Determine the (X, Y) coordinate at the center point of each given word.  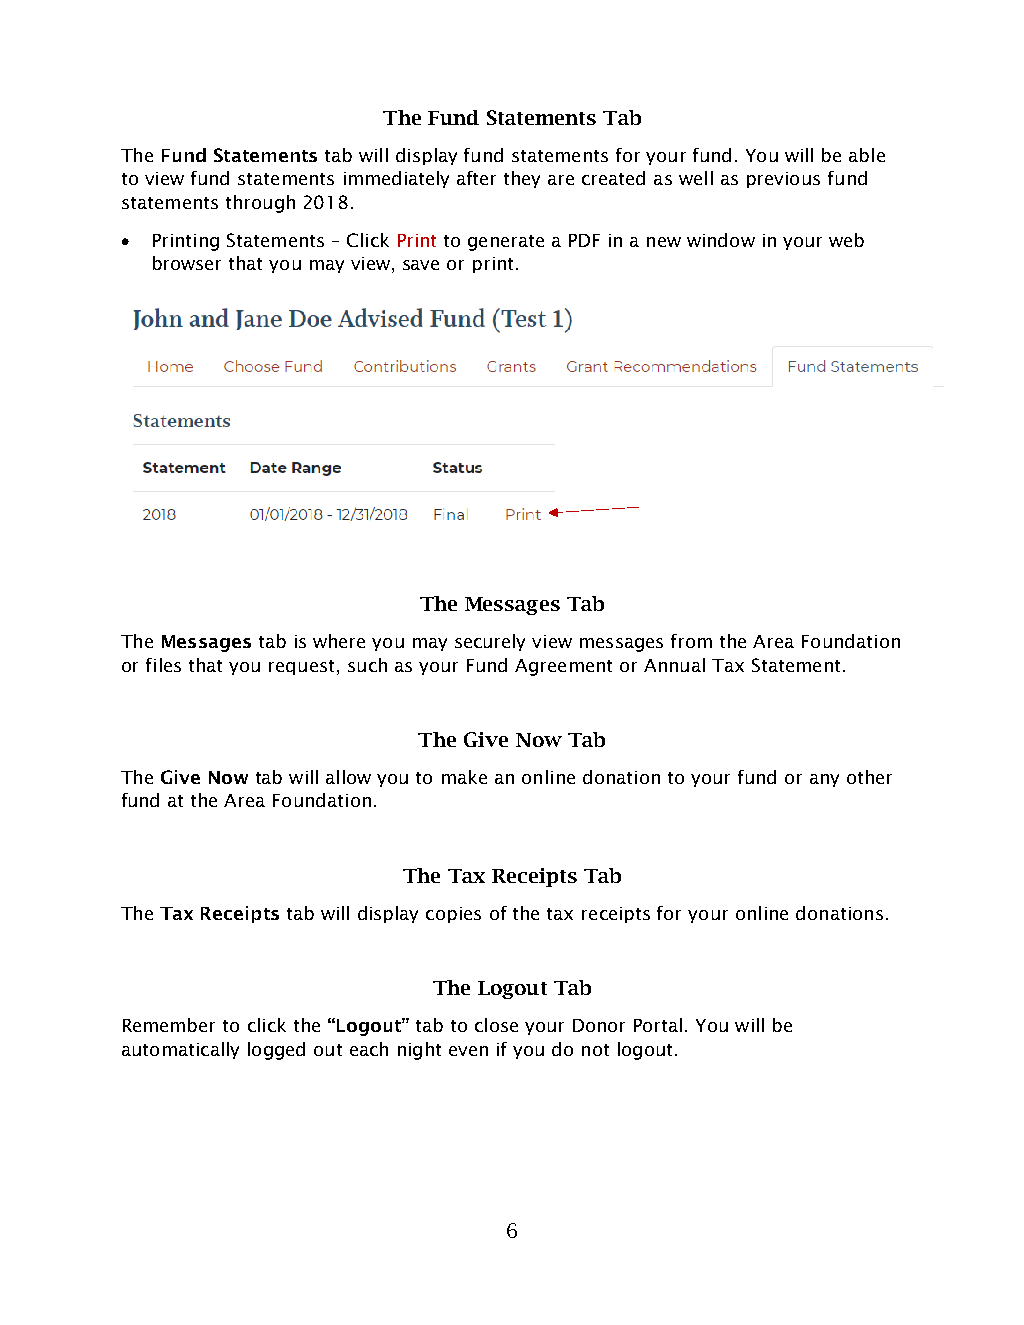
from (691, 641)
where (339, 641)
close (496, 1025)
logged (276, 1051)
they (522, 179)
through (260, 204)
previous (783, 180)
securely (490, 642)
